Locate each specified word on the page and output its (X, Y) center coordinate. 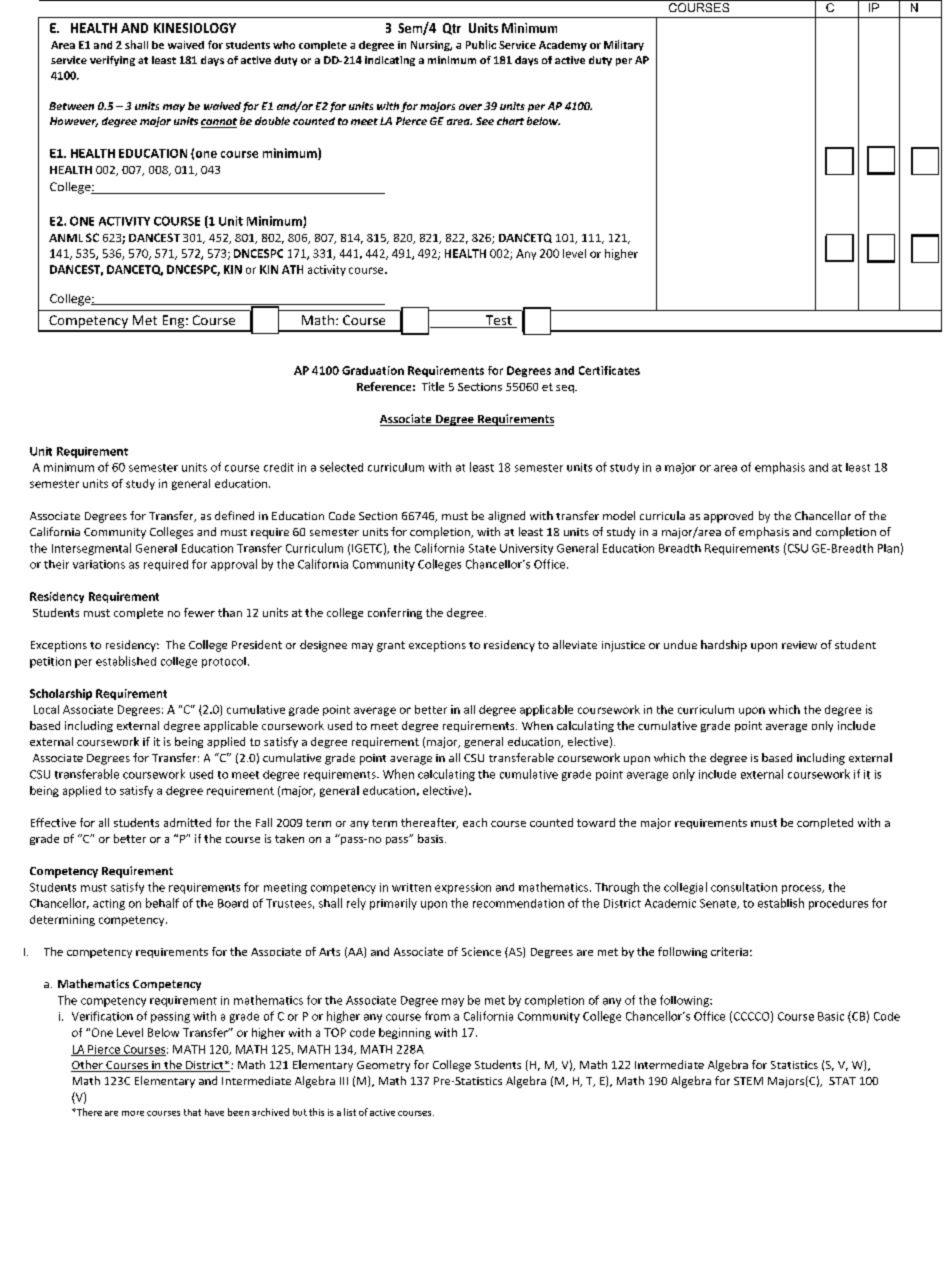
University (526, 549)
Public (481, 44)
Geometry (383, 1066)
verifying (112, 61)
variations (99, 564)
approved (728, 517)
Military (624, 45)
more (133, 1113)
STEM (748, 1081)
